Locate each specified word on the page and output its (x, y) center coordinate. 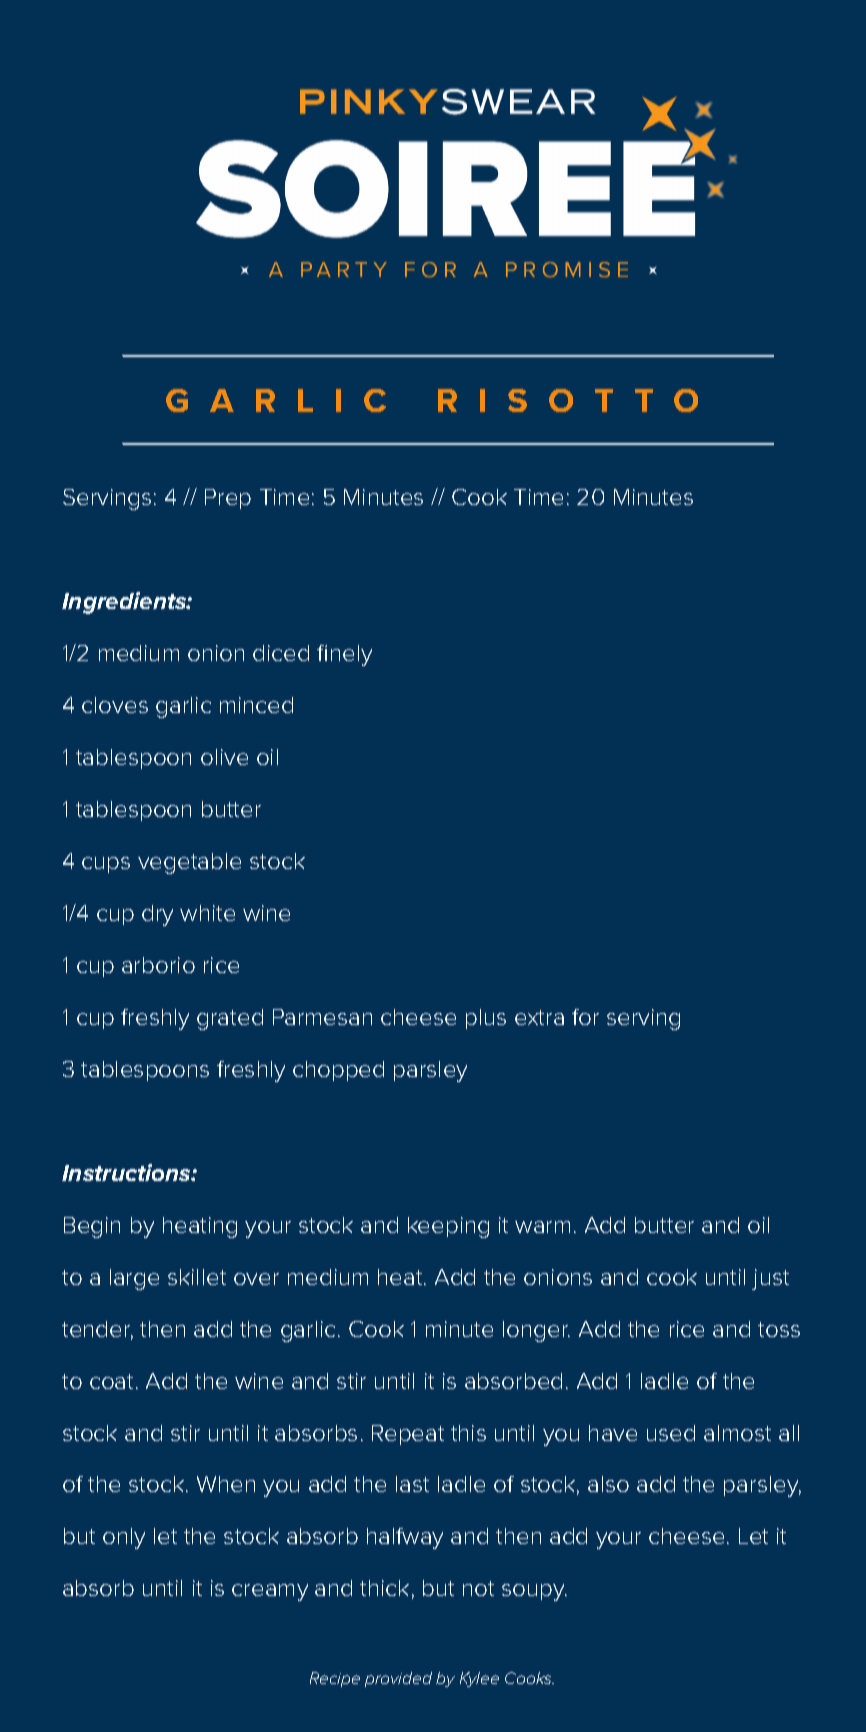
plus (486, 1019)
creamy (270, 1592)
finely (344, 655)
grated (230, 1019)
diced (281, 653)
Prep (228, 499)
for (585, 1017)
